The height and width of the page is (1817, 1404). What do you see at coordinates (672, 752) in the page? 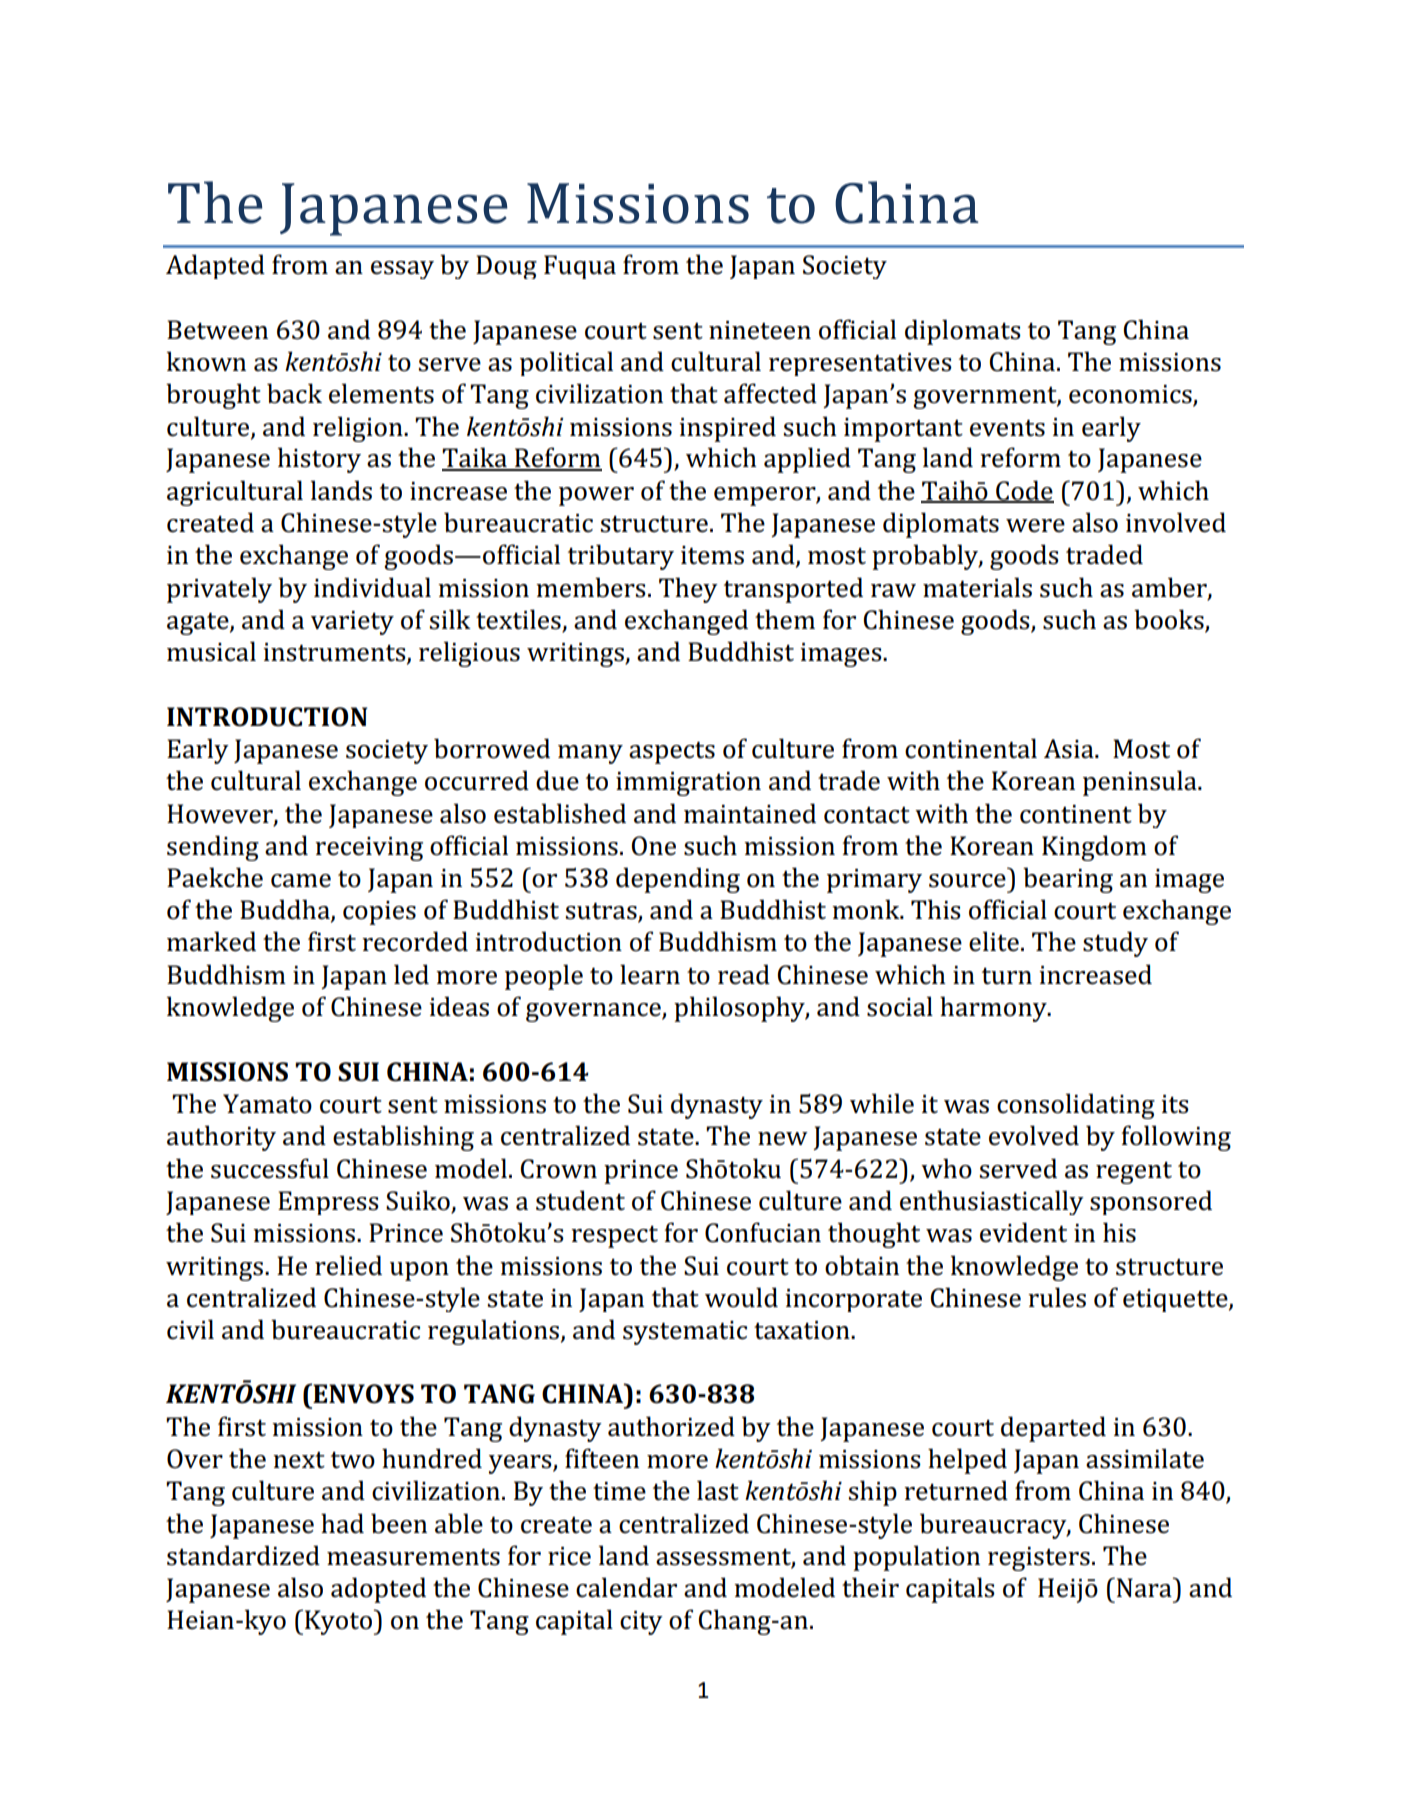
I see `aspects` at bounding box center [672, 752].
